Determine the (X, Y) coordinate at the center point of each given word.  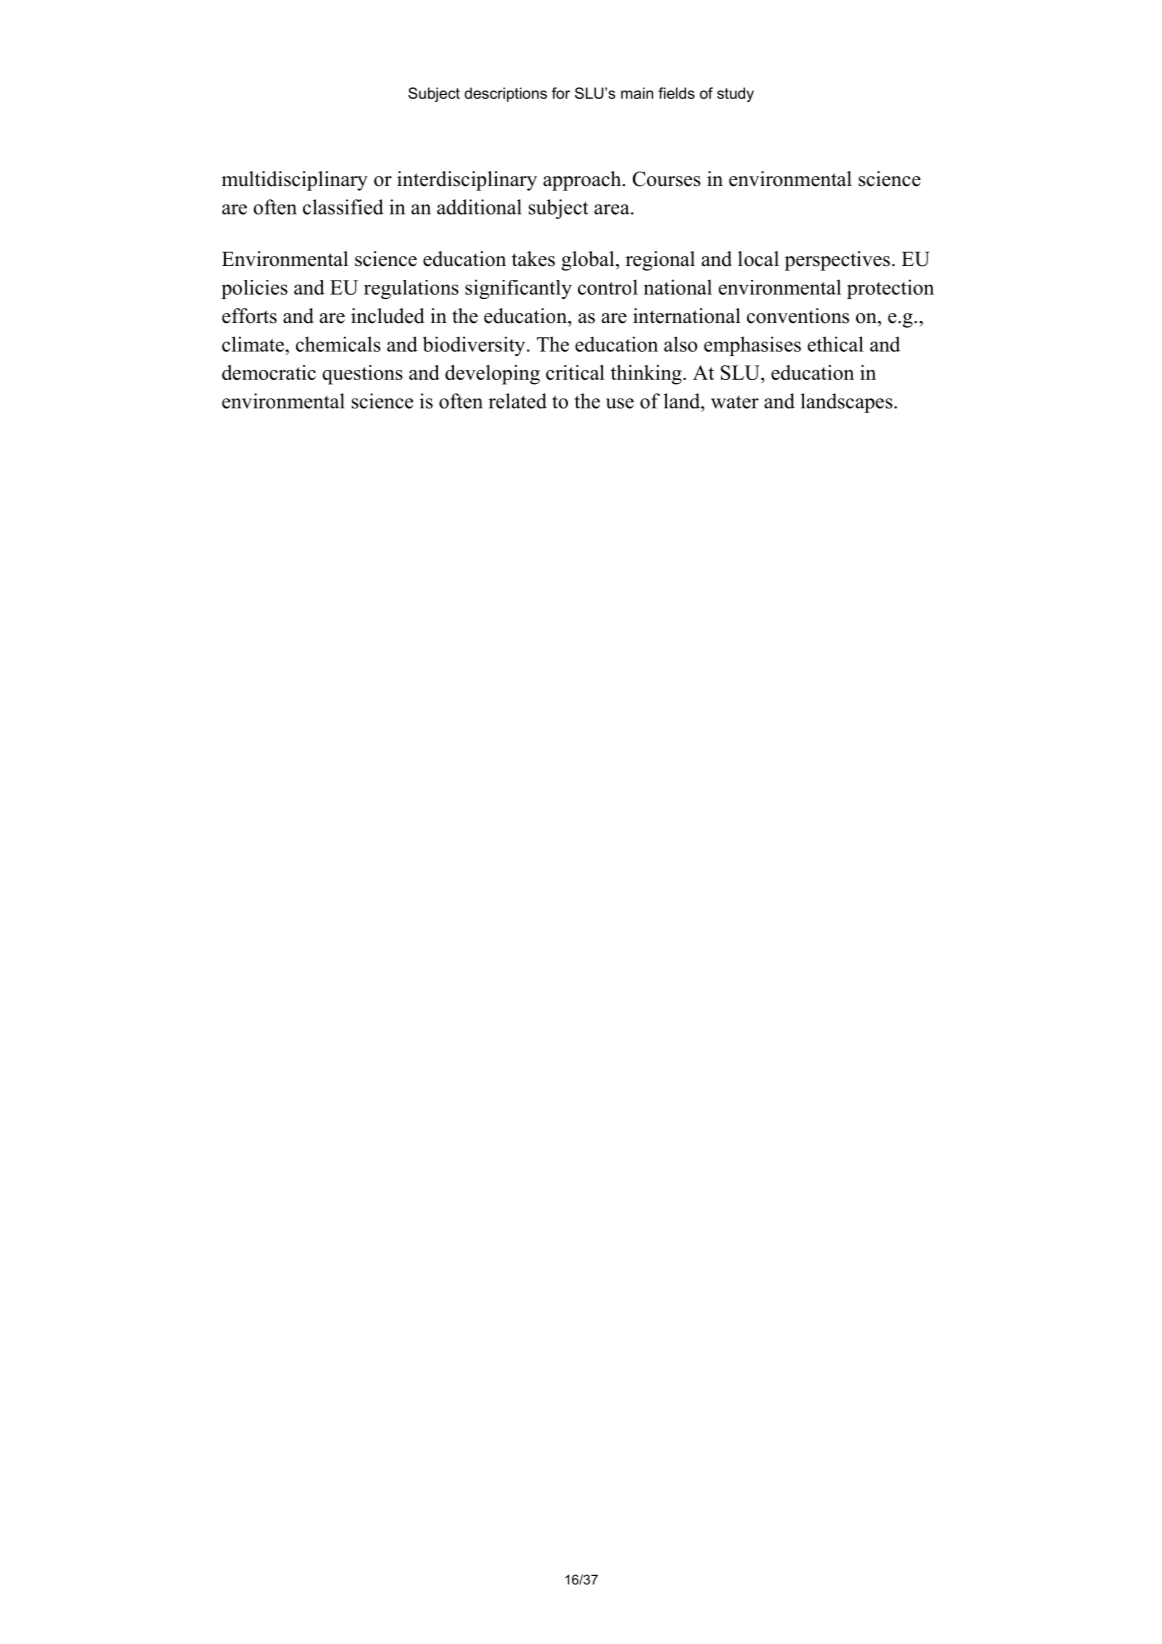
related (518, 401)
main (637, 93)
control (608, 287)
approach (583, 181)
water (735, 402)
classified (343, 207)
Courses (666, 179)
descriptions (505, 94)
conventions (798, 316)
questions (362, 375)
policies (255, 289)
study (735, 94)
